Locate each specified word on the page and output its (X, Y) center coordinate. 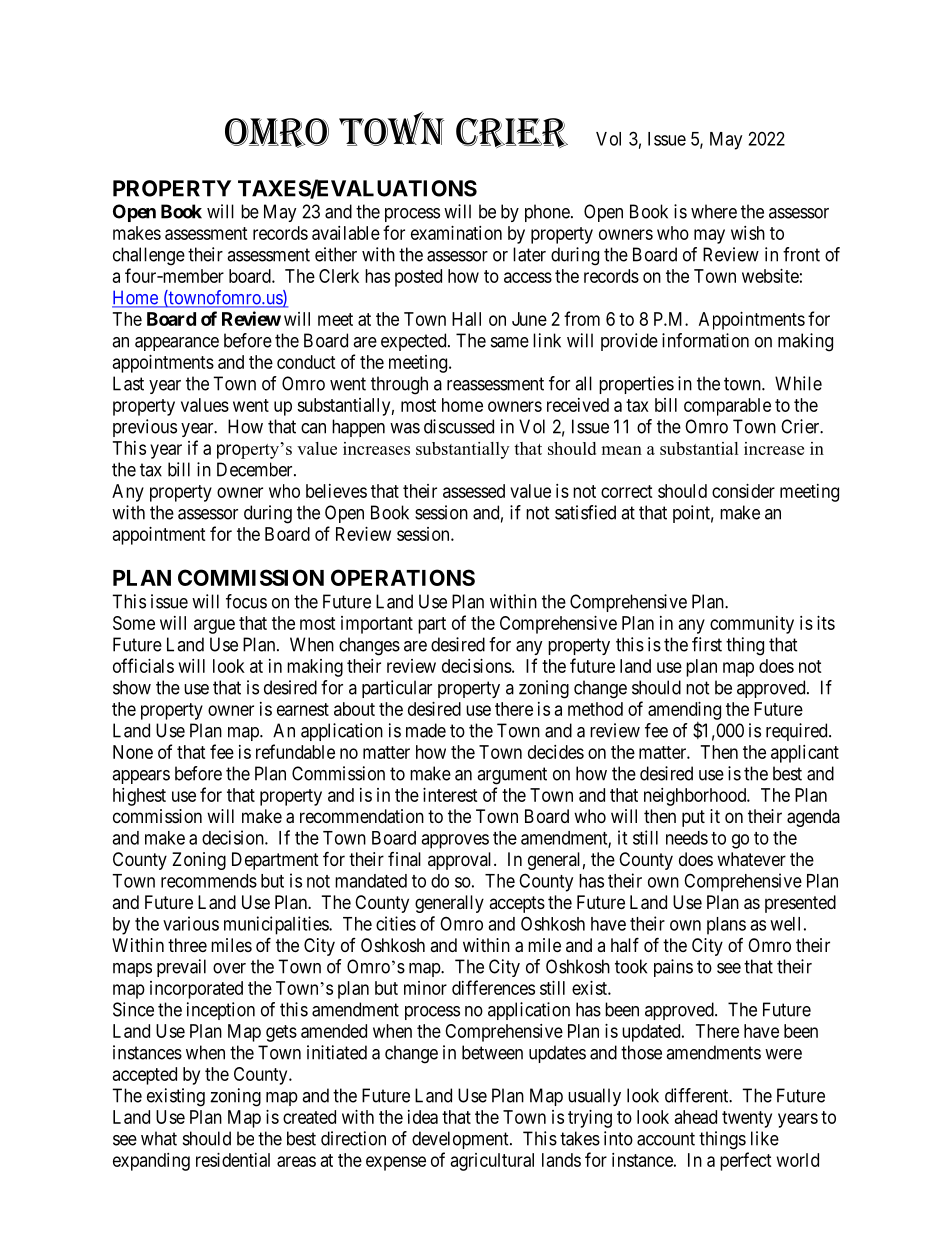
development (461, 1140)
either (336, 254)
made (426, 730)
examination (456, 233)
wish (748, 233)
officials (143, 665)
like (765, 1138)
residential (233, 1160)
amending (684, 712)
